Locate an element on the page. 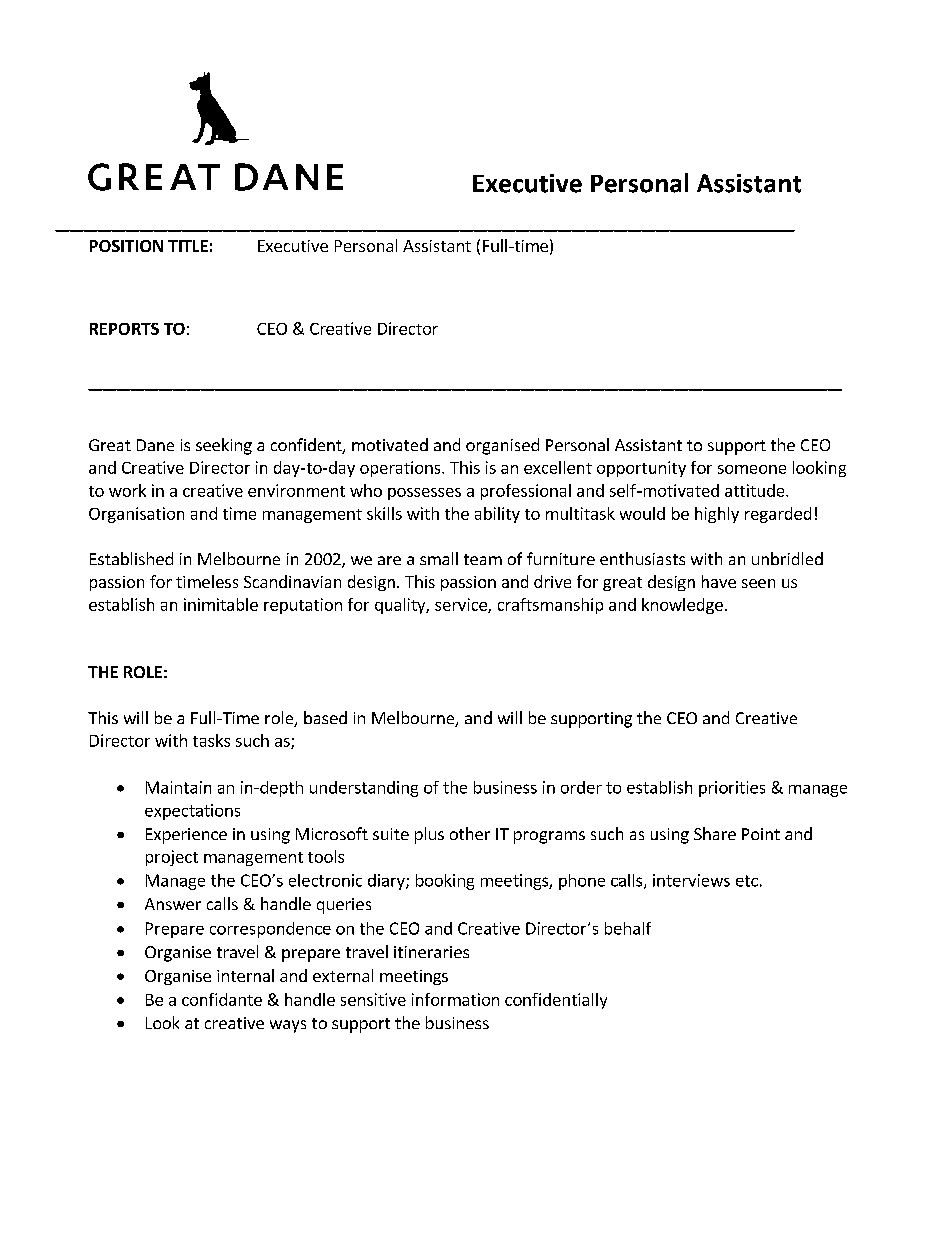 Image resolution: width=952 pixels, height=1233 pixels. service is located at coordinates (462, 605).
